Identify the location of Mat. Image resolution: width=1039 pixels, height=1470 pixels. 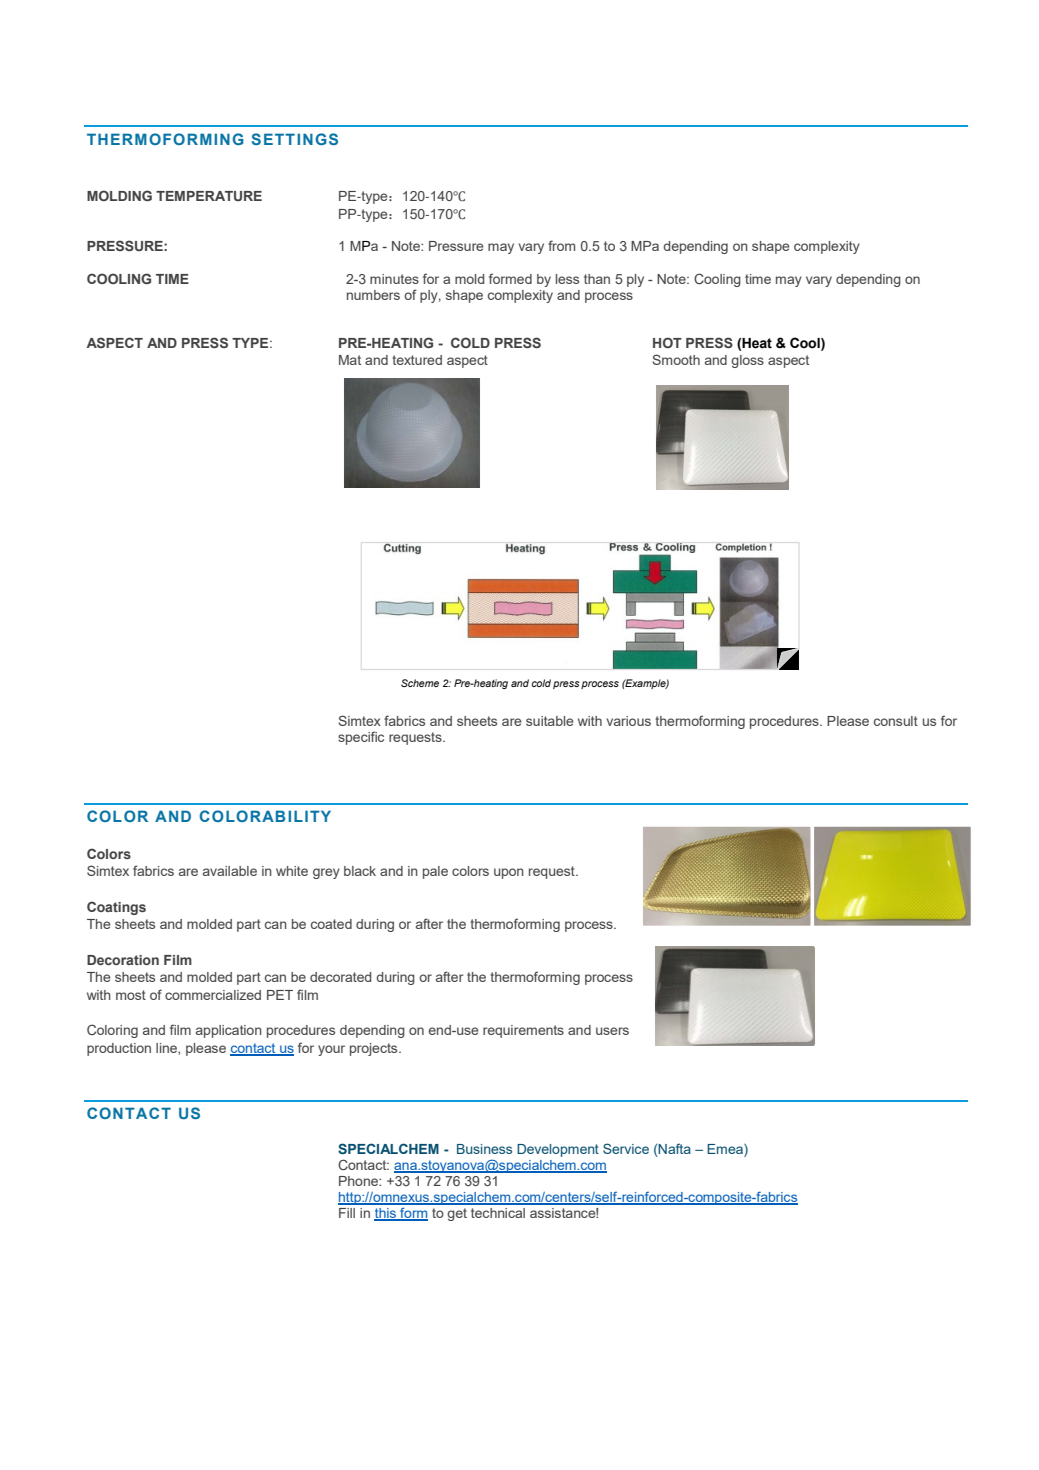
(350, 360).
